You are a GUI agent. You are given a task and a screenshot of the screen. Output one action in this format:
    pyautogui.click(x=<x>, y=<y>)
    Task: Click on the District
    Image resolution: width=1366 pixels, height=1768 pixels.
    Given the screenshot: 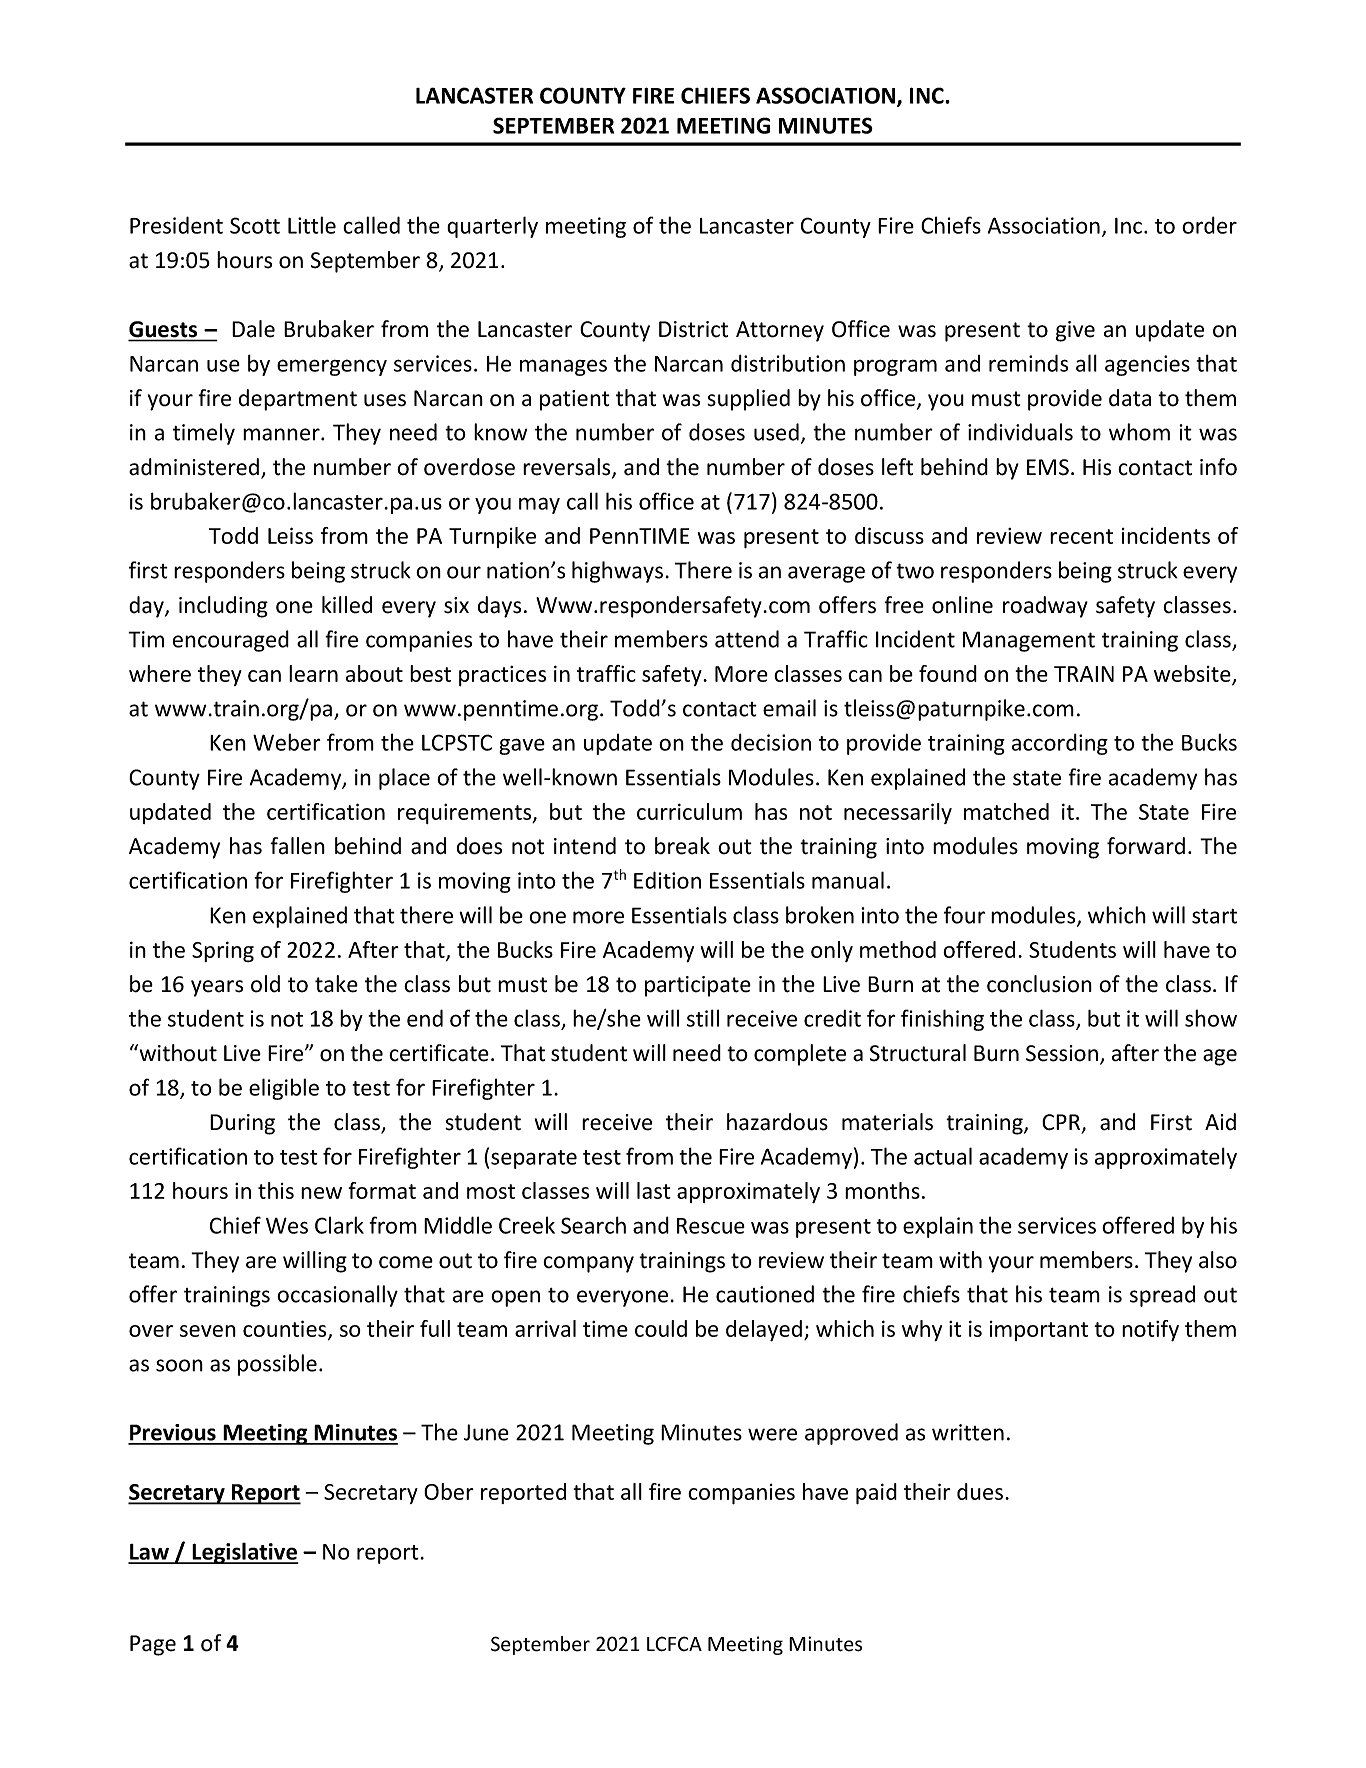 What is the action you would take?
    pyautogui.click(x=693, y=329)
